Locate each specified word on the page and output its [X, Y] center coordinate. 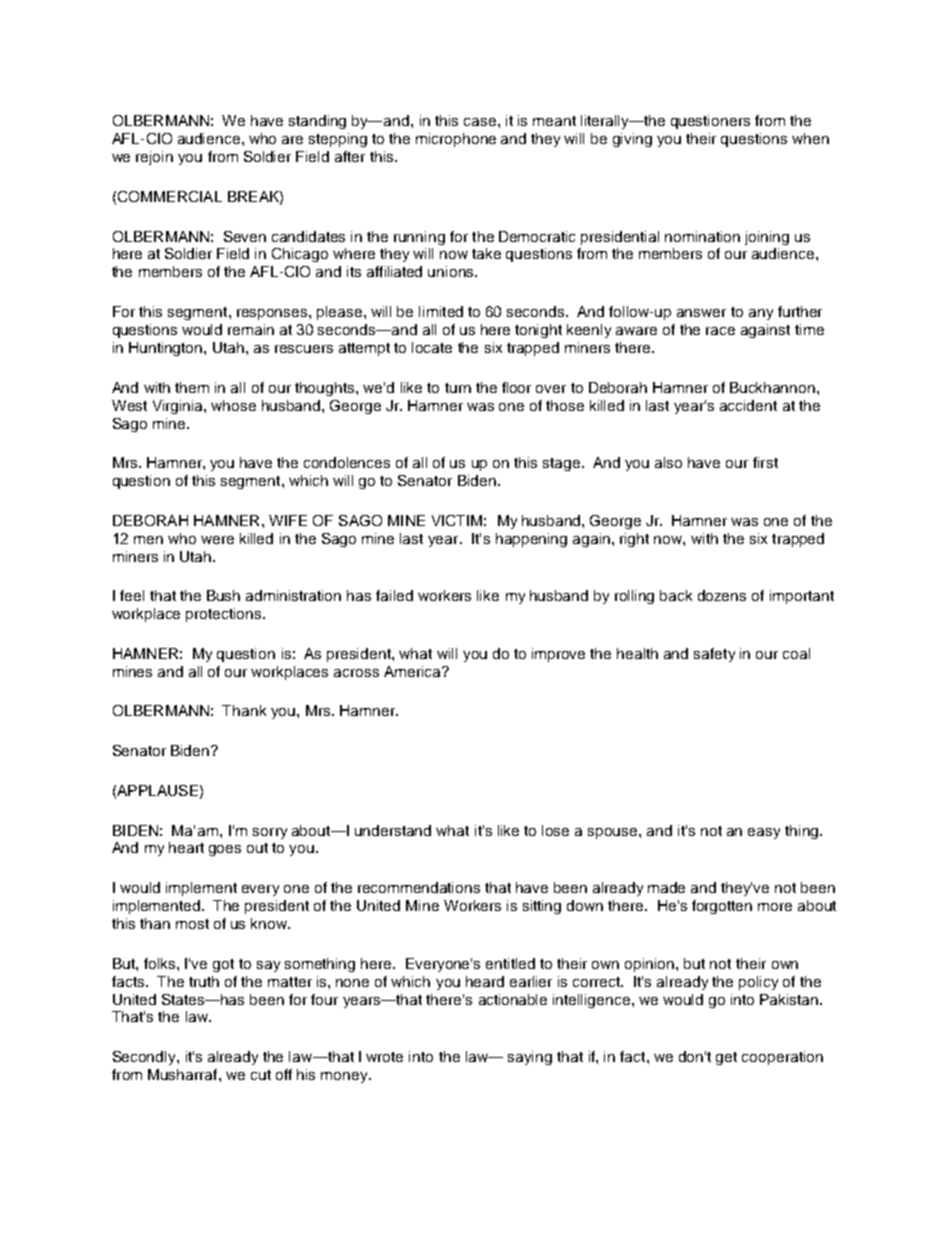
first [765, 462]
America [414, 671]
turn [458, 388]
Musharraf [184, 1074]
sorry [270, 833]
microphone [456, 140]
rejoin [154, 158]
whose [233, 405]
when [810, 138]
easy [764, 833]
